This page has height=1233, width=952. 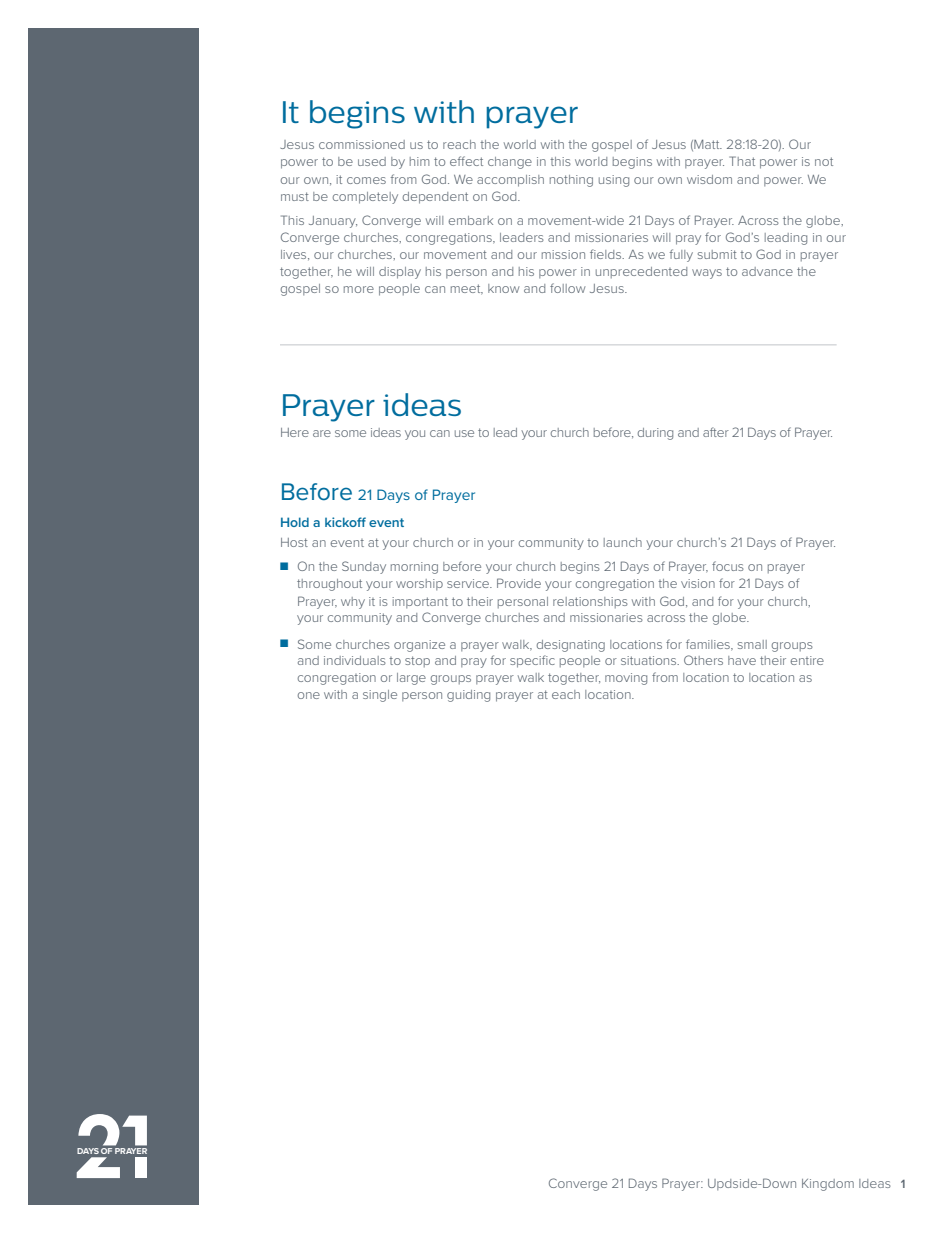 I want to click on have, so click(x=742, y=660).
